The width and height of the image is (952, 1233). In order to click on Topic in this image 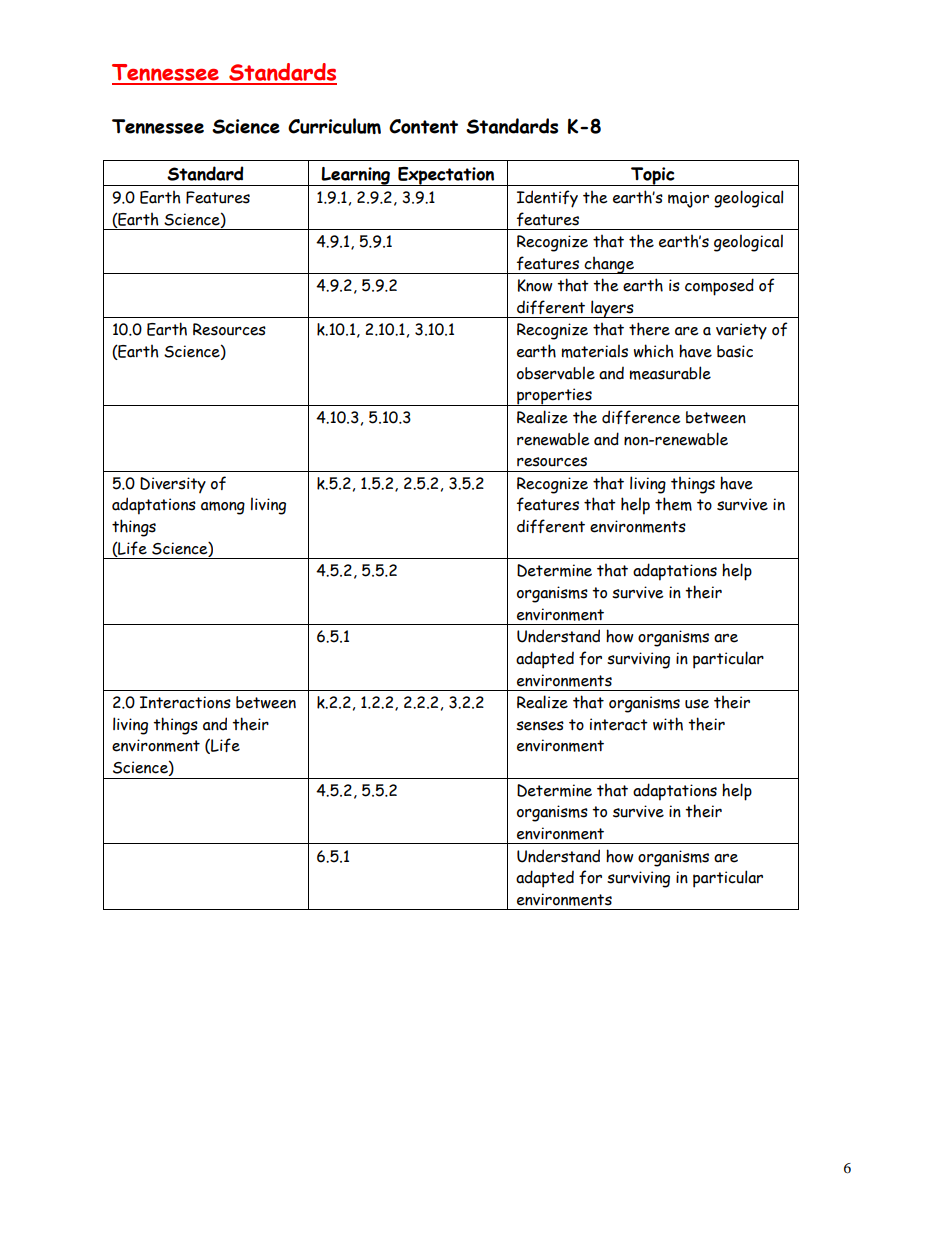, I will do `click(653, 176)`.
